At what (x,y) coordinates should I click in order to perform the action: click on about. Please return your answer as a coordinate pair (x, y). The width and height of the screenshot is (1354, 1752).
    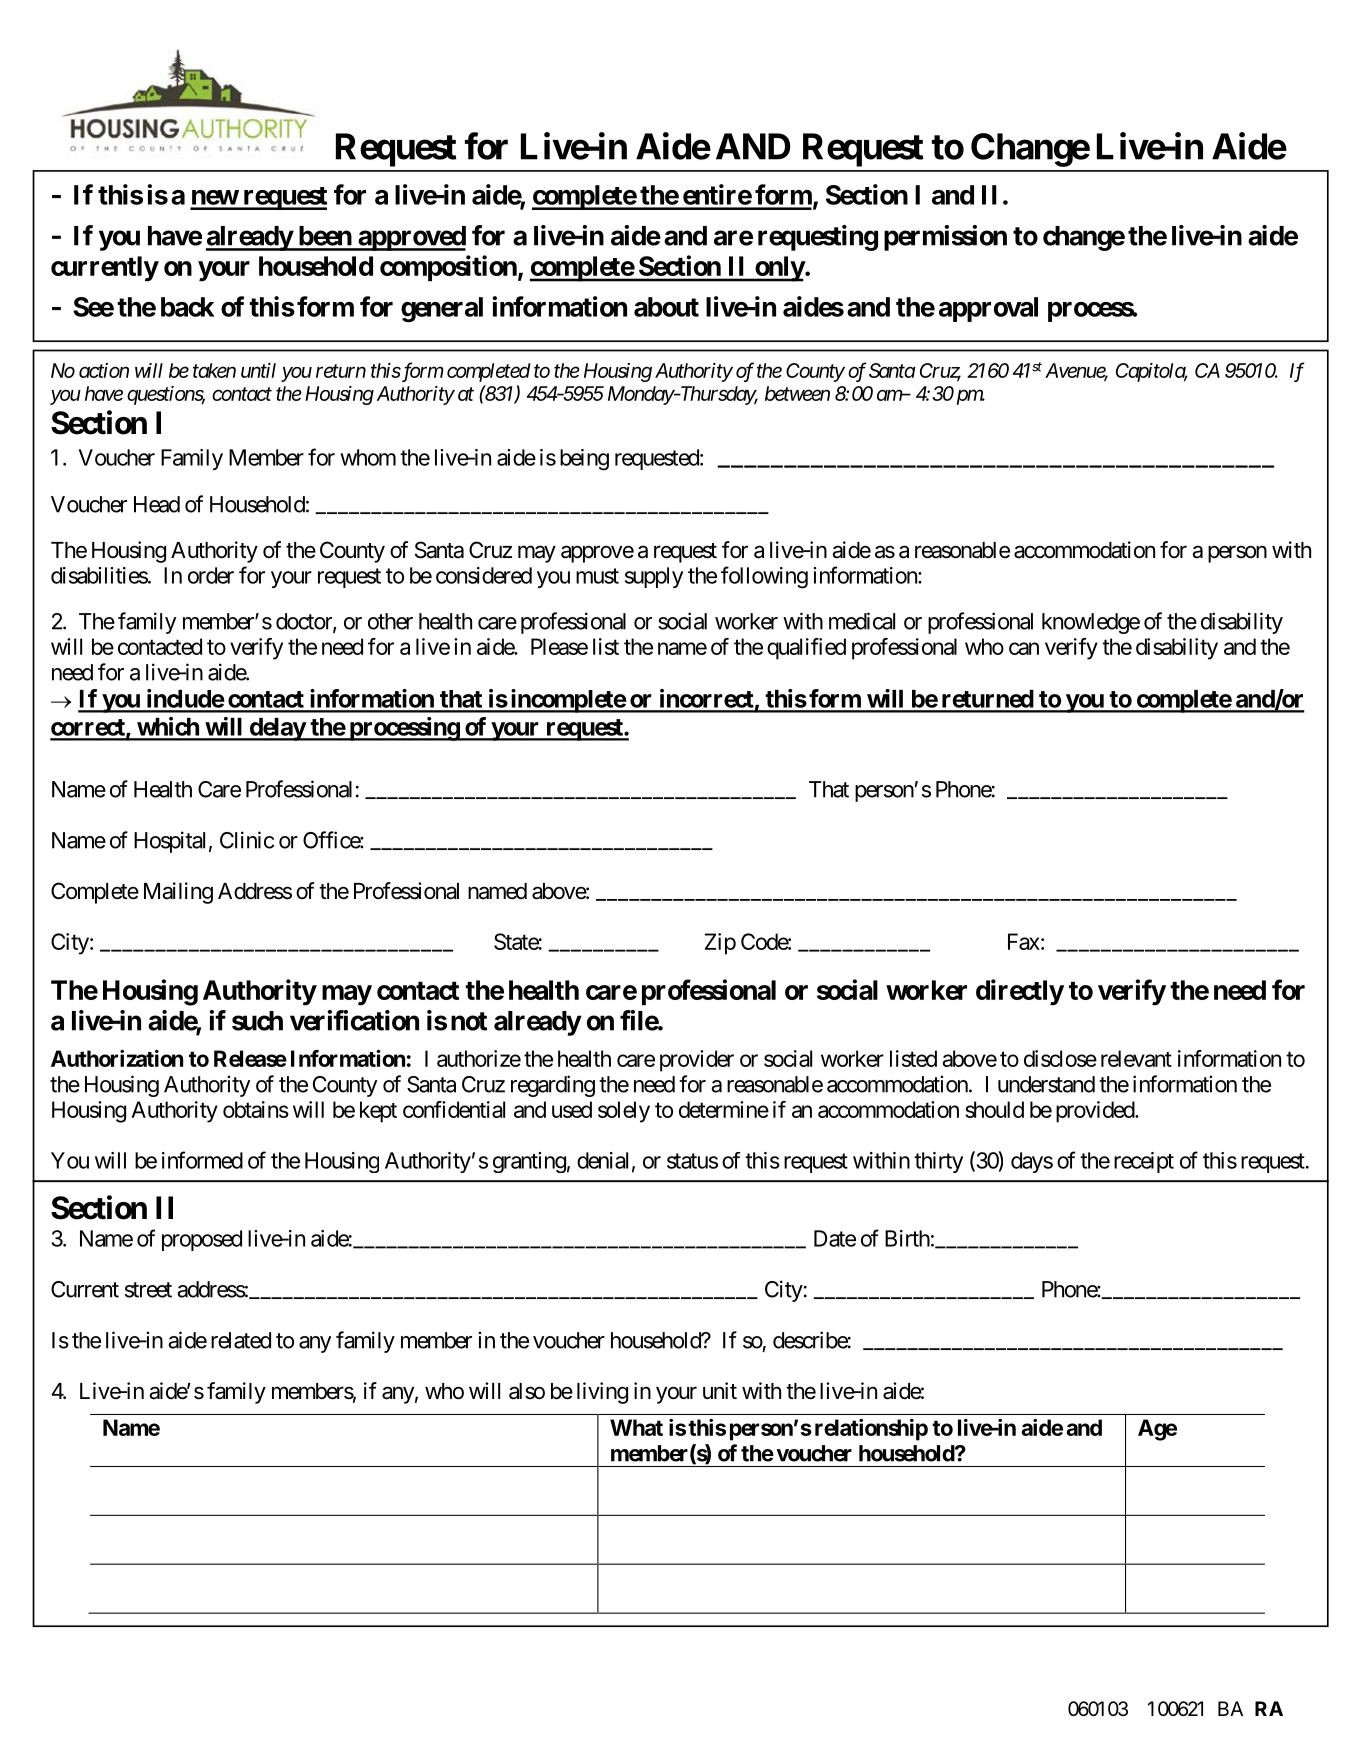
    Looking at the image, I should click on (666, 307).
